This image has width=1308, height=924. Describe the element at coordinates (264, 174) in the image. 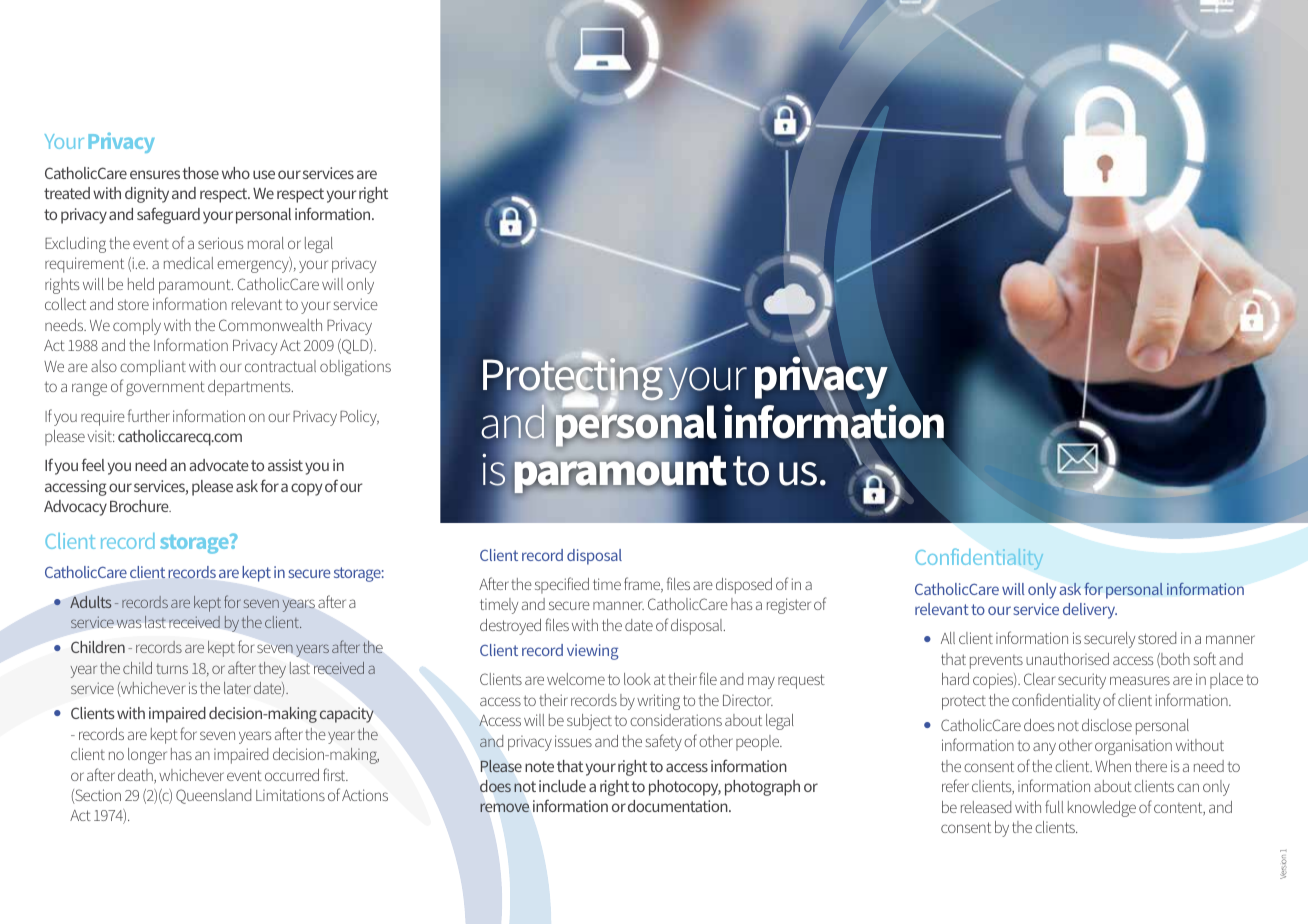

I see `use` at that location.
